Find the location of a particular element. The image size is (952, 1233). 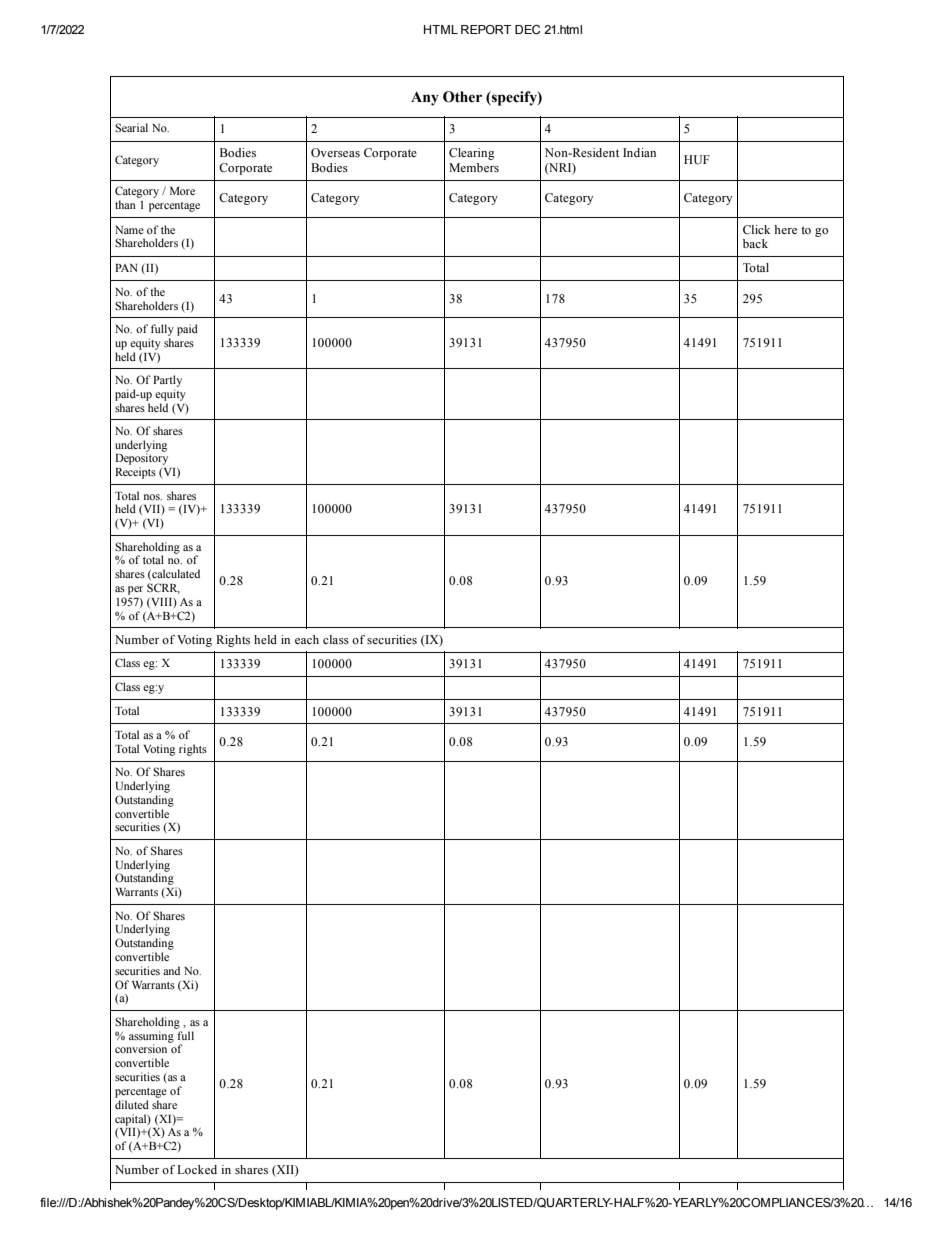

Locked is located at coordinates (197, 1169).
